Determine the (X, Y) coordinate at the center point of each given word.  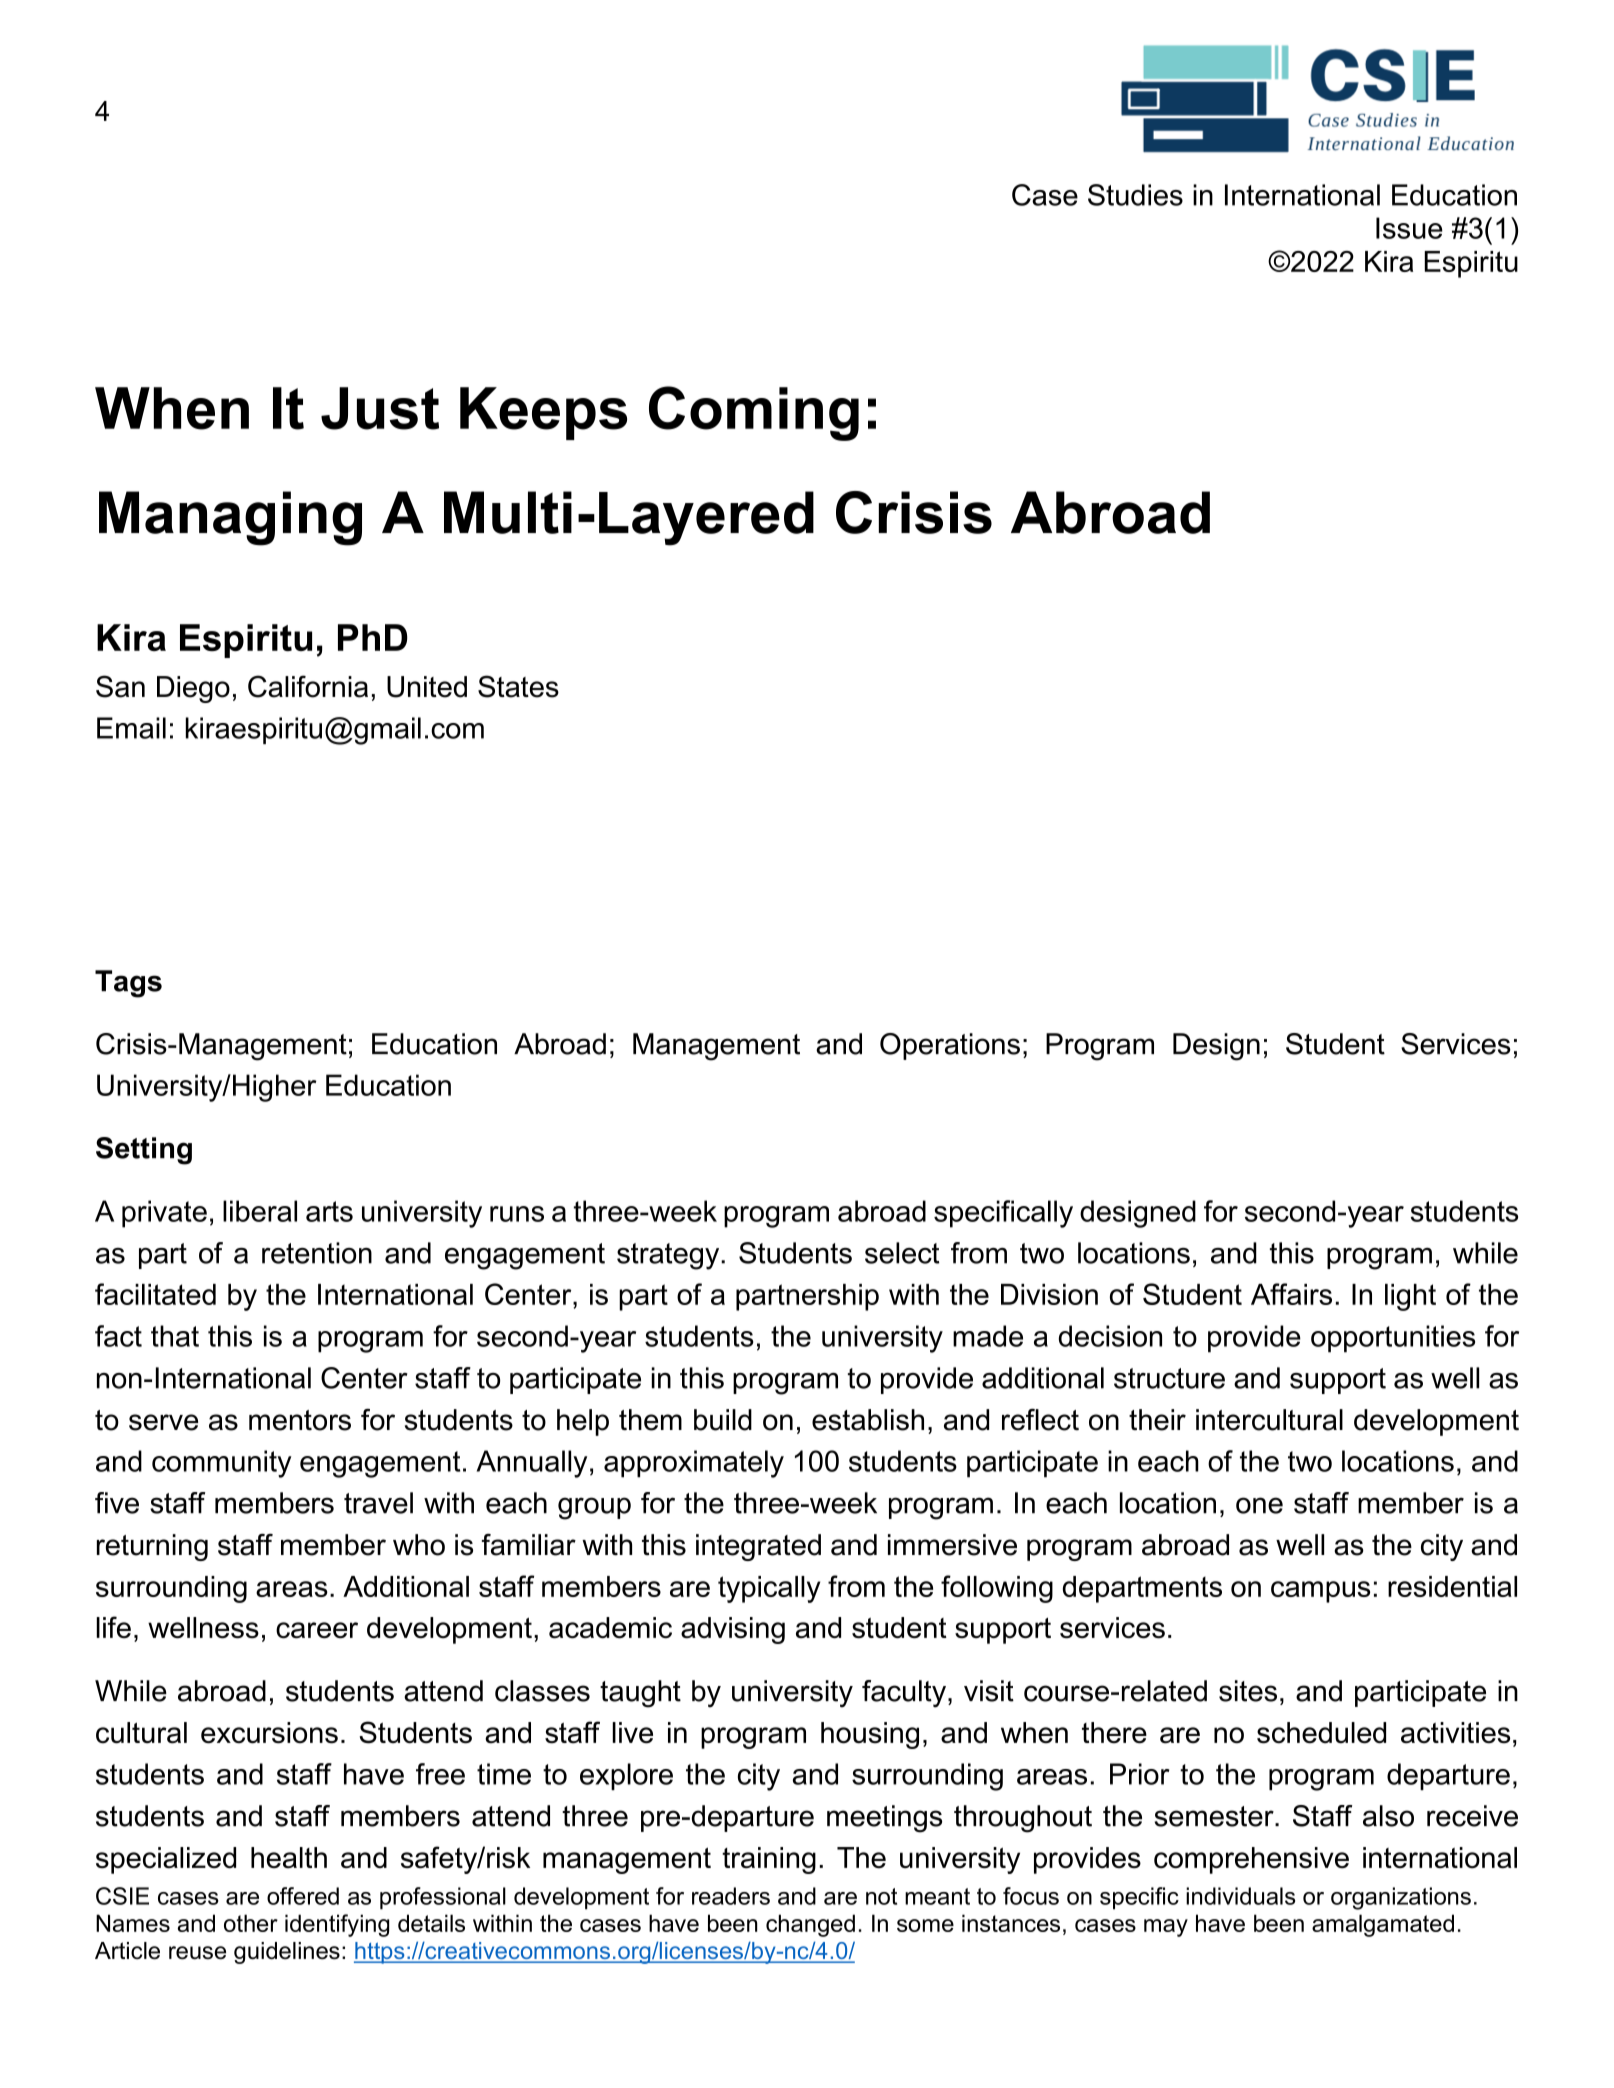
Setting (144, 1151)
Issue (1409, 228)
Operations (950, 1046)
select (902, 1253)
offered (303, 1896)
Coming (754, 413)
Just (380, 408)
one (1259, 1505)
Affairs (1291, 1294)
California (308, 686)
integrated (758, 1547)
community (222, 1464)
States (518, 686)
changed (810, 1925)
